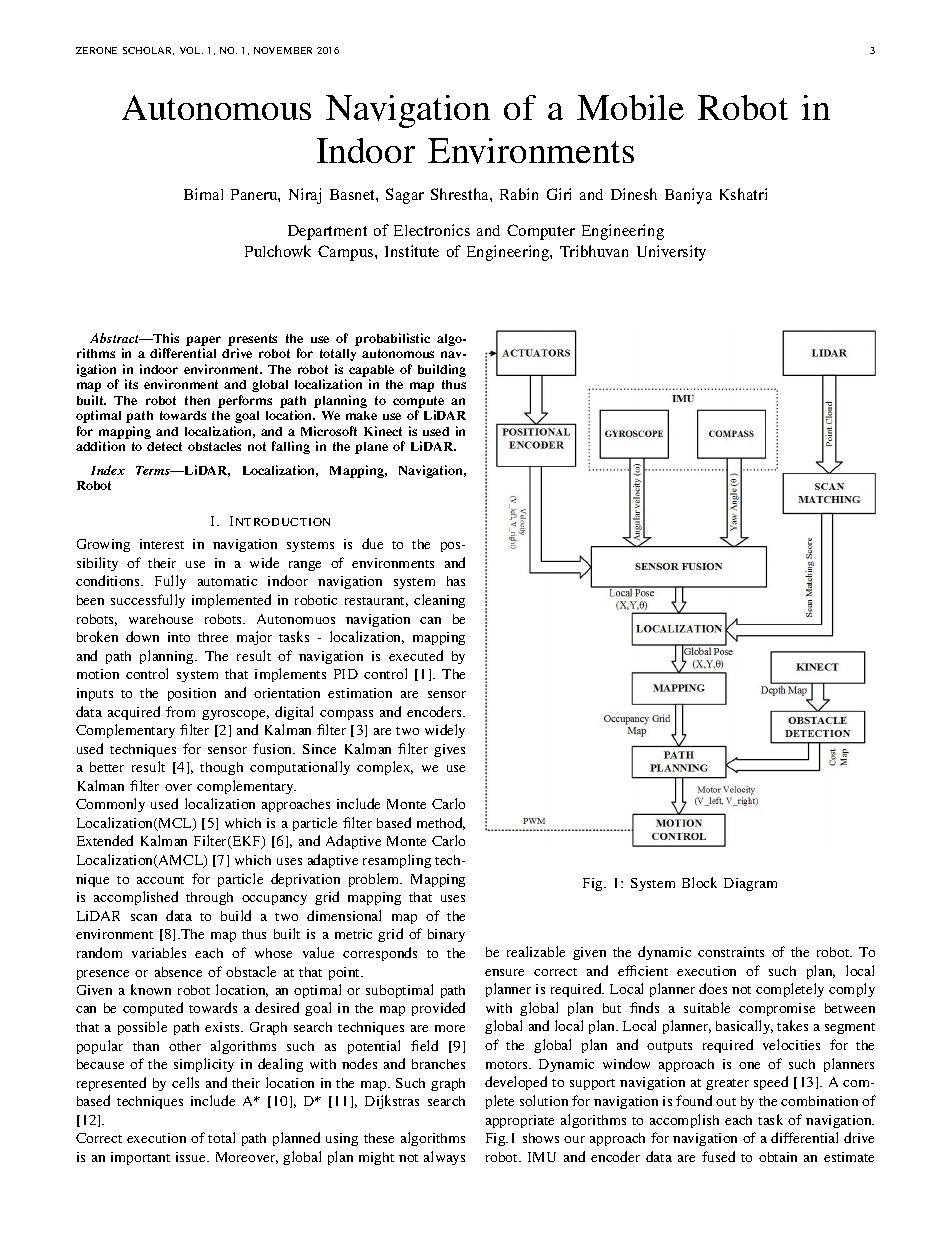  What do you see at coordinates (439, 601) in the screenshot?
I see `cleaning` at bounding box center [439, 601].
